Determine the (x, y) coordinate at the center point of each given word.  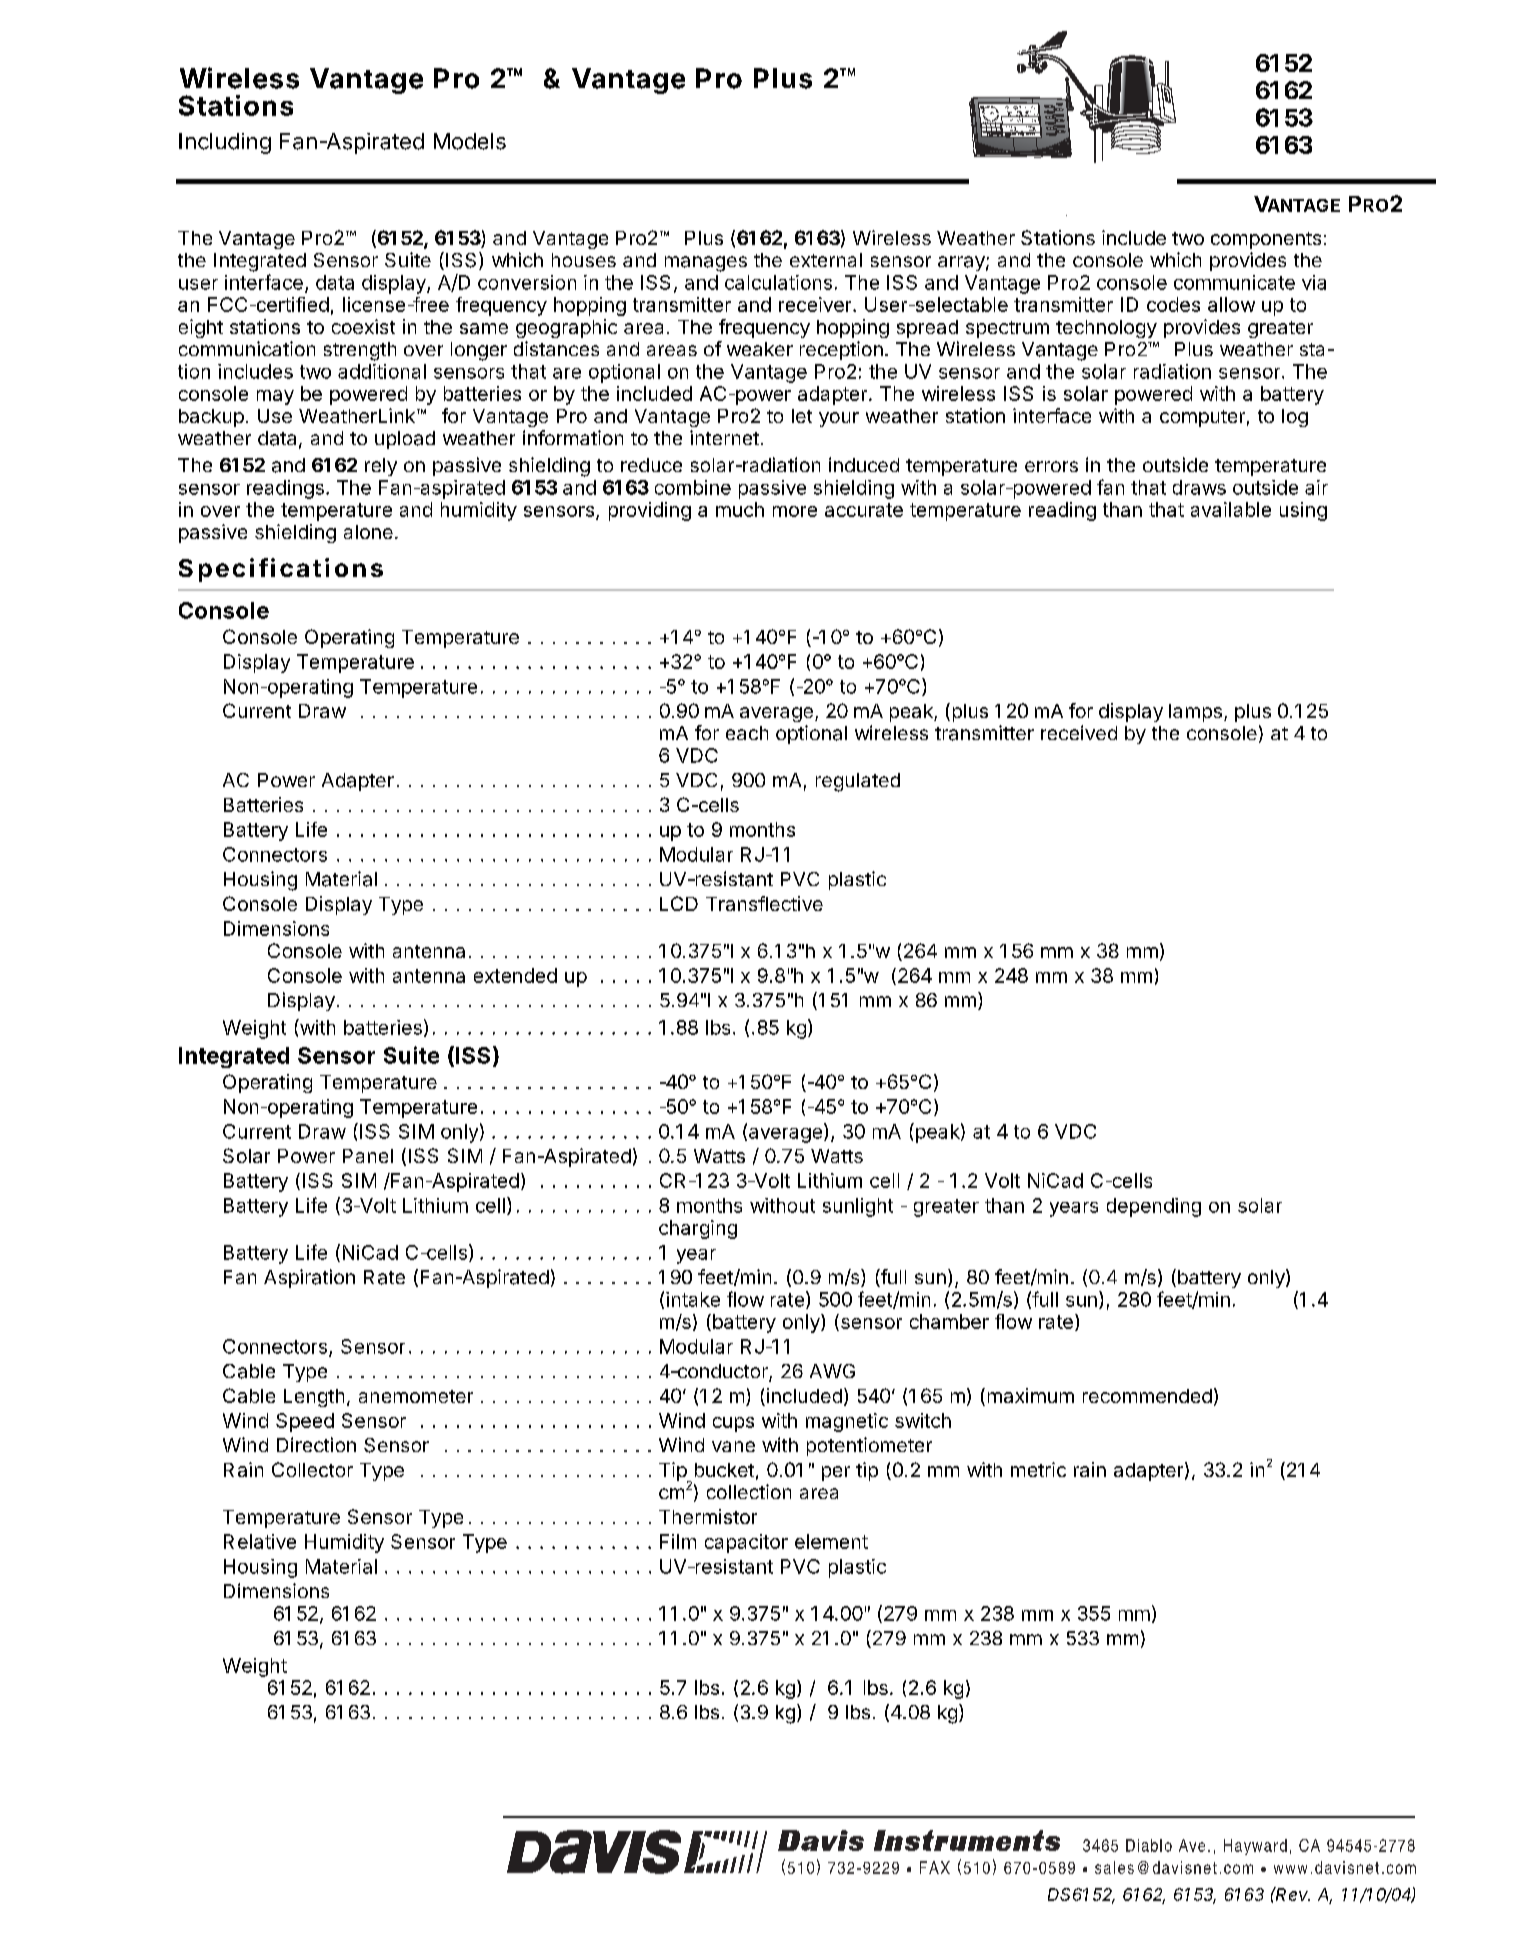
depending (1154, 1207)
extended (515, 975)
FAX (935, 1867)
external (826, 260)
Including (225, 143)
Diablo (1149, 1845)
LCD (679, 903)
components (1266, 240)
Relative (260, 1541)
